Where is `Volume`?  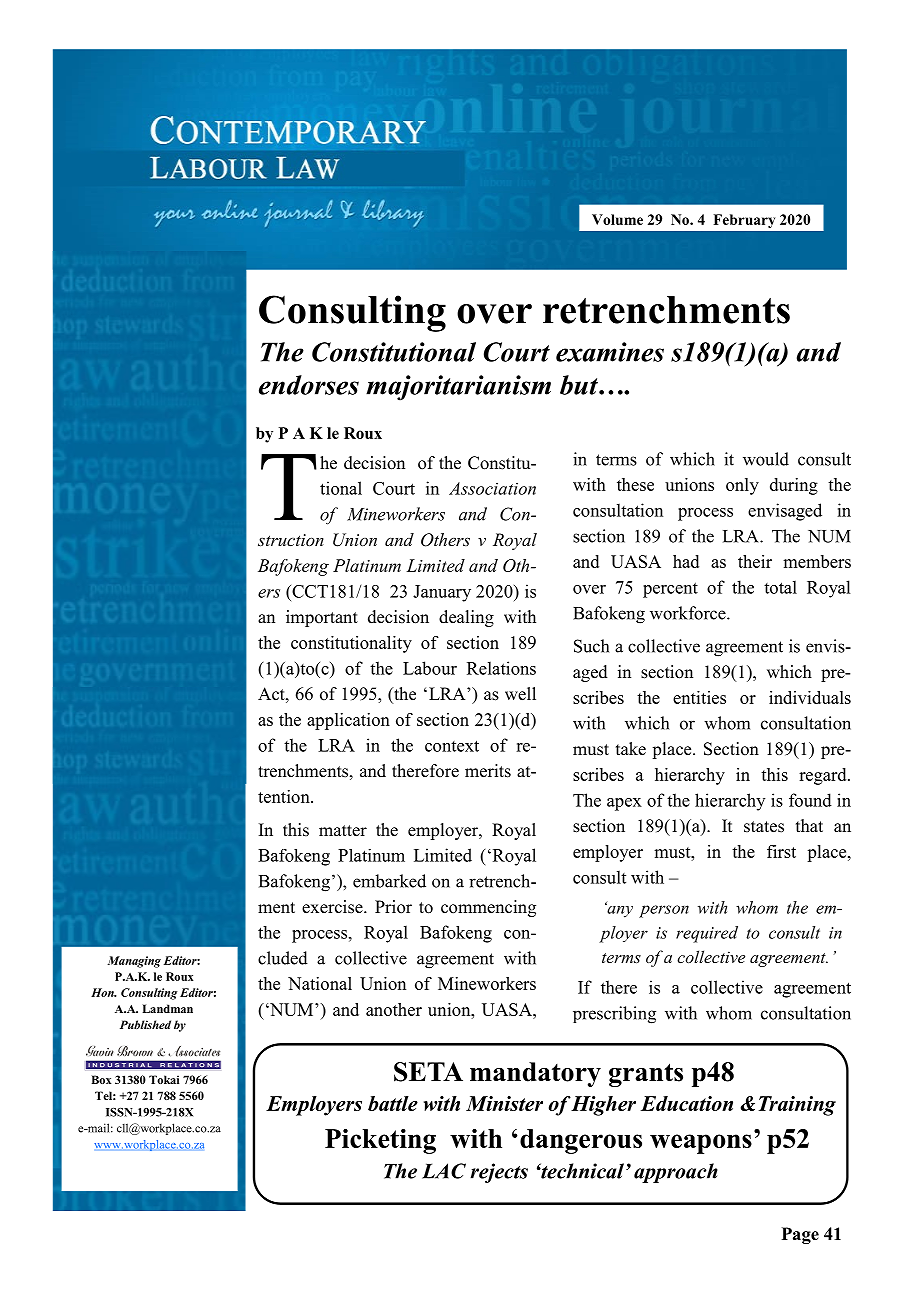 Volume is located at coordinates (617, 219).
